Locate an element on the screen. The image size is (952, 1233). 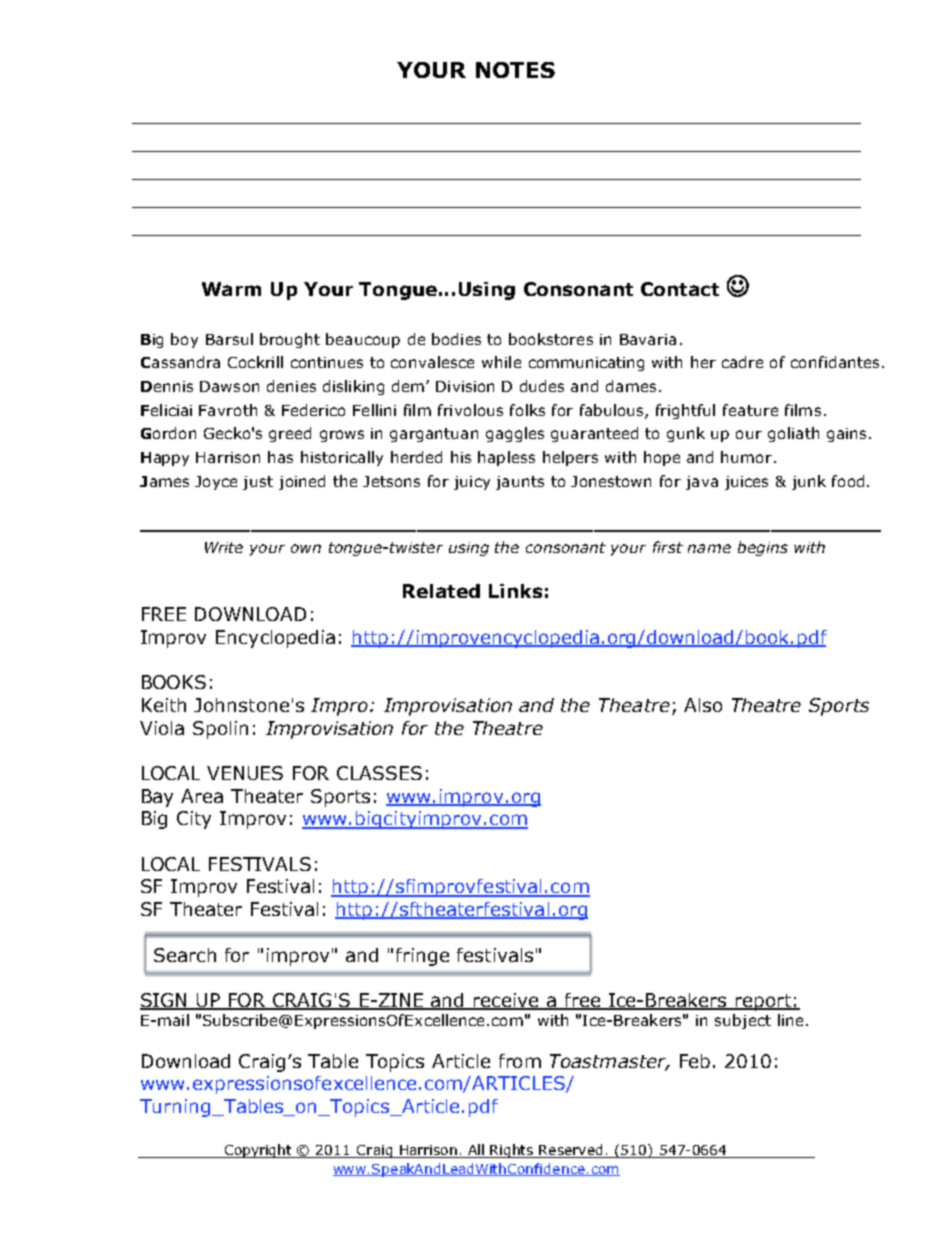
VENUES is located at coordinates (245, 773).
